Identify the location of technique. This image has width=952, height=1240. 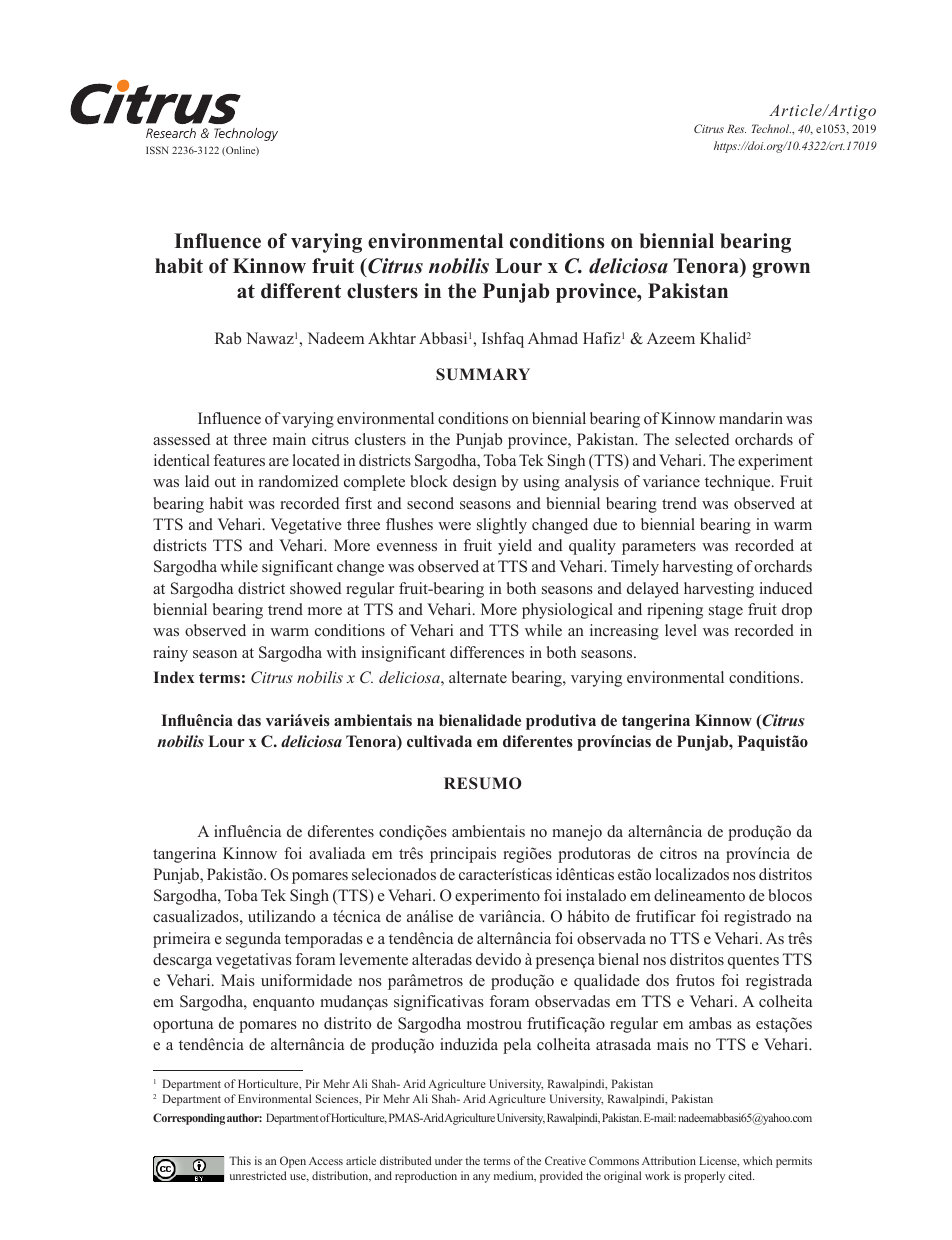
(739, 483).
